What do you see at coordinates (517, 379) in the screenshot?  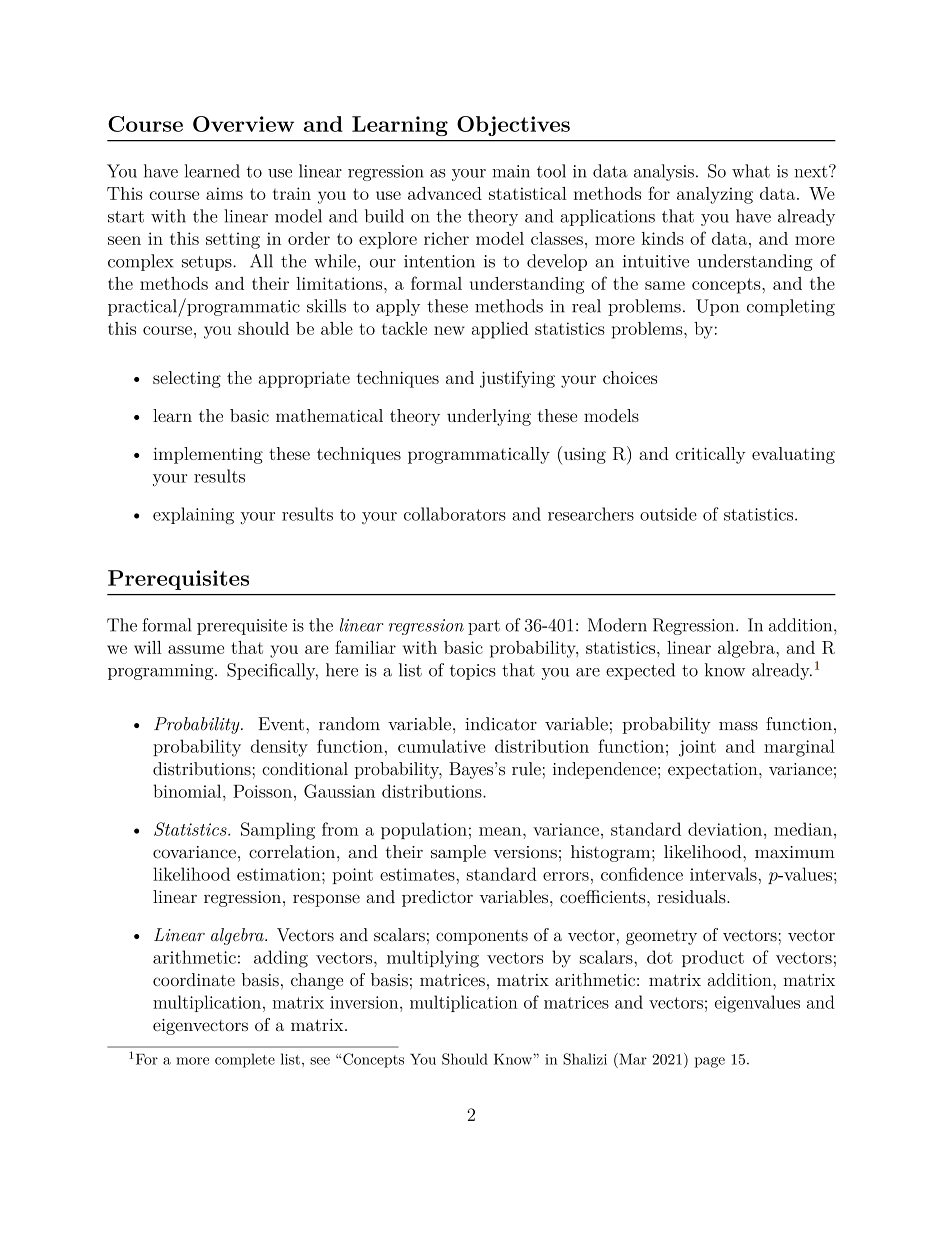 I see `justifying` at bounding box center [517, 379].
